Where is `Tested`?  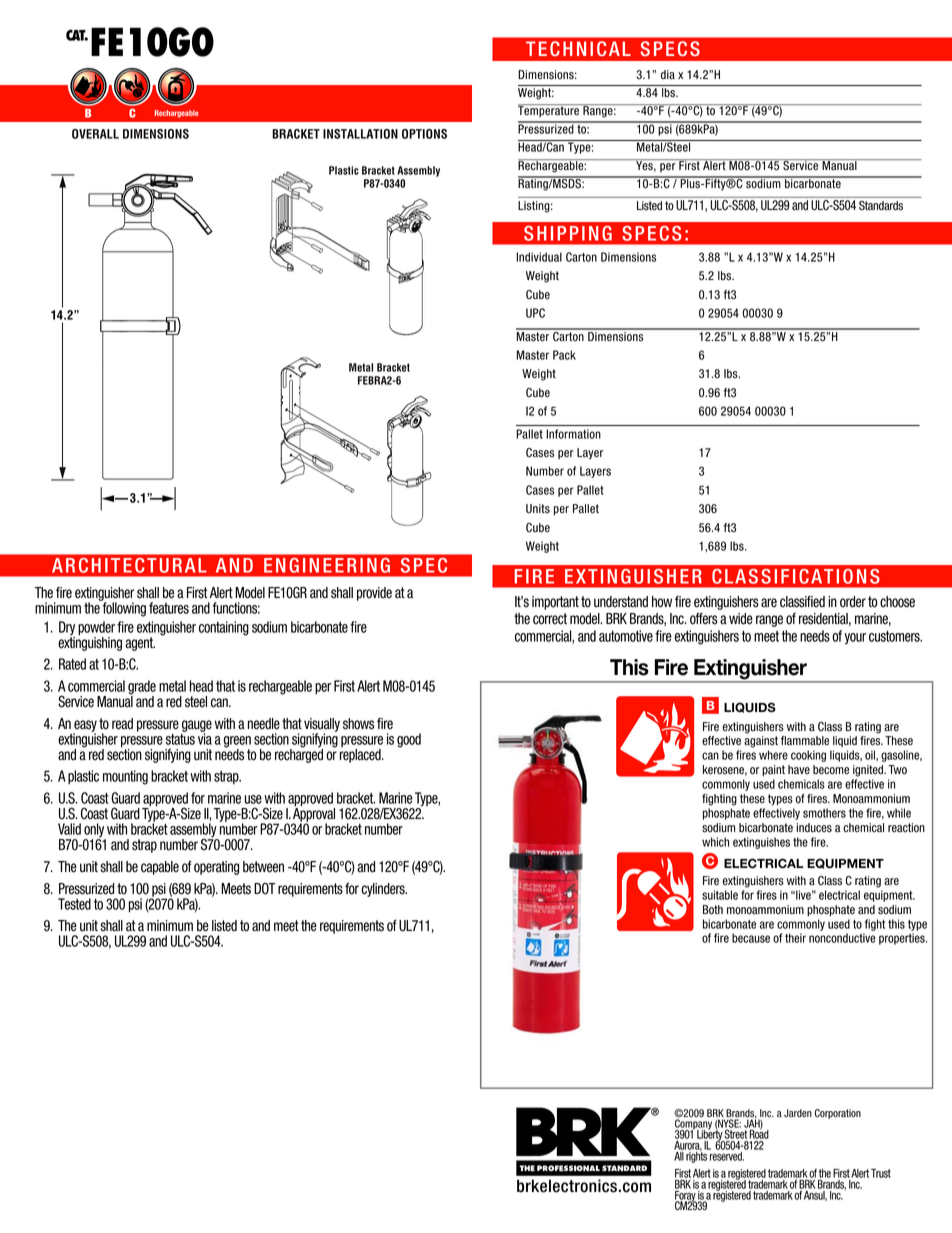
Tested is located at coordinates (74, 904).
